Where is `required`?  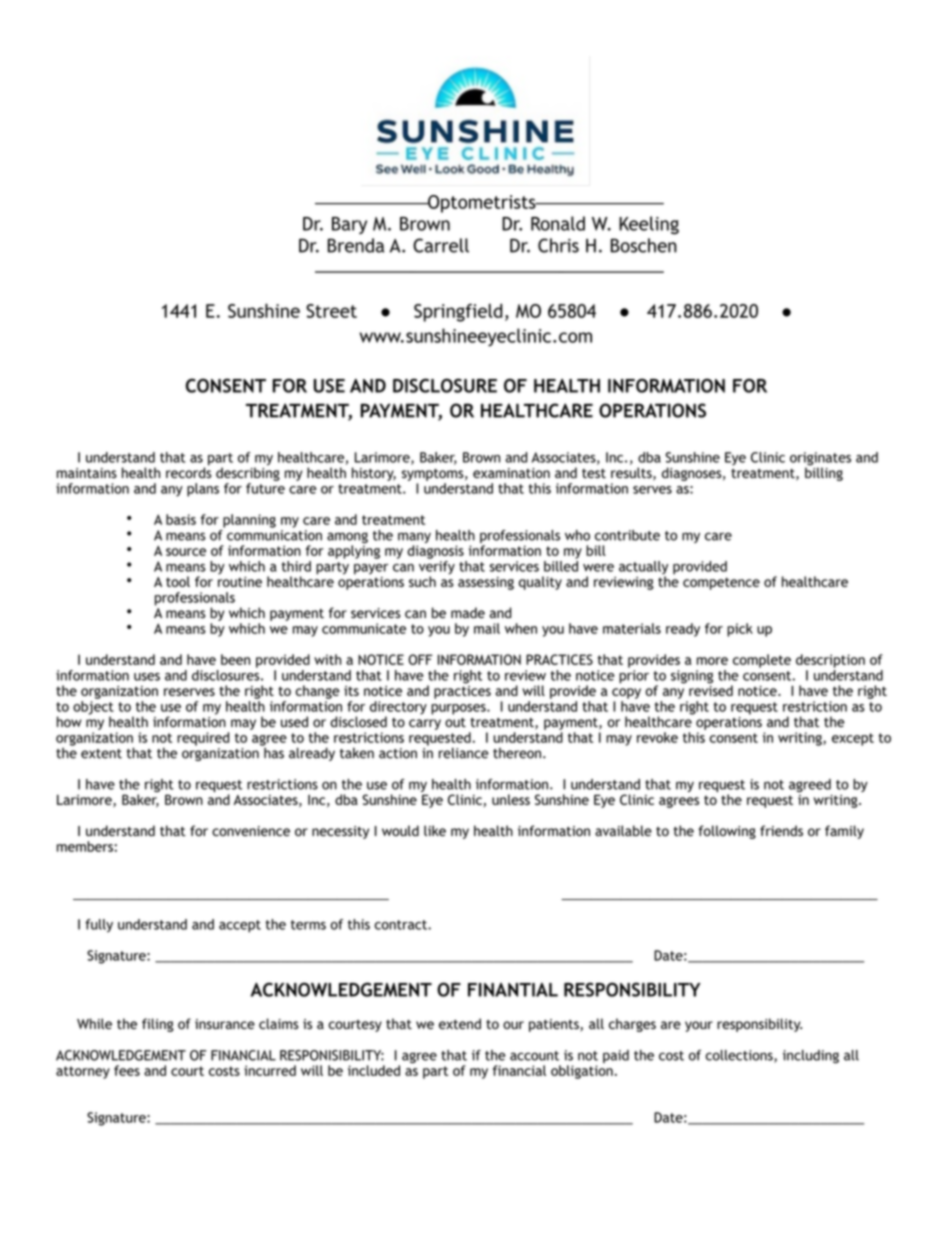 required is located at coordinates (203, 739).
